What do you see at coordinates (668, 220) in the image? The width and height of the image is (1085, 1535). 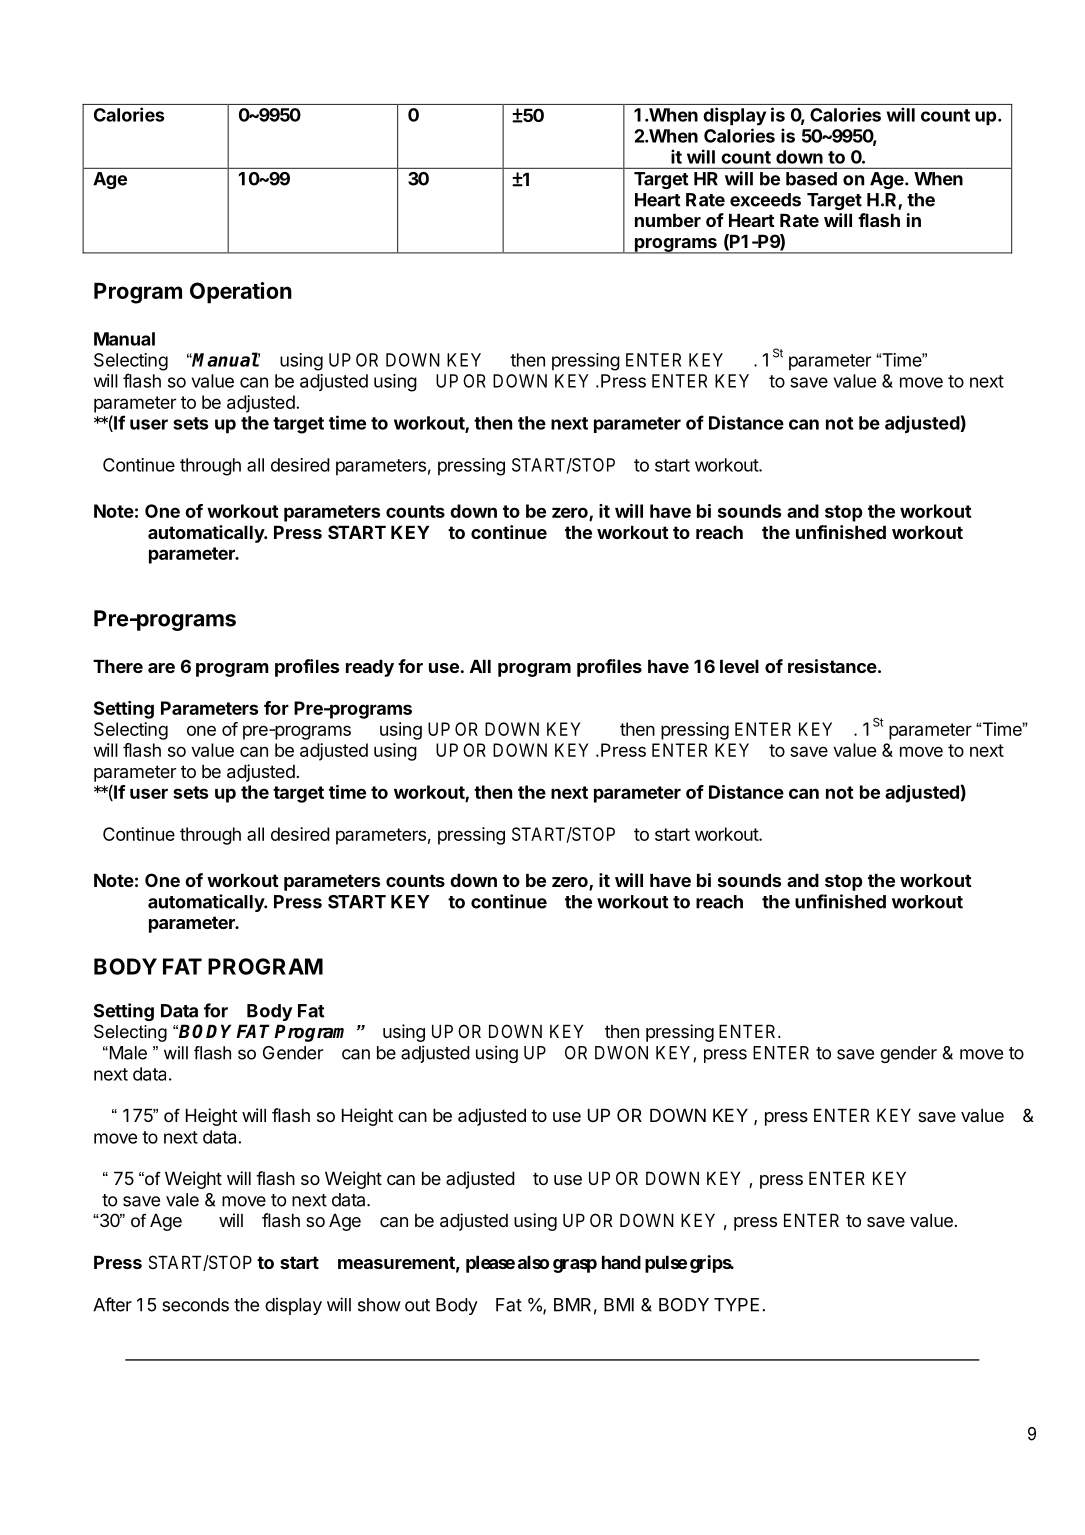 I see `number` at bounding box center [668, 220].
